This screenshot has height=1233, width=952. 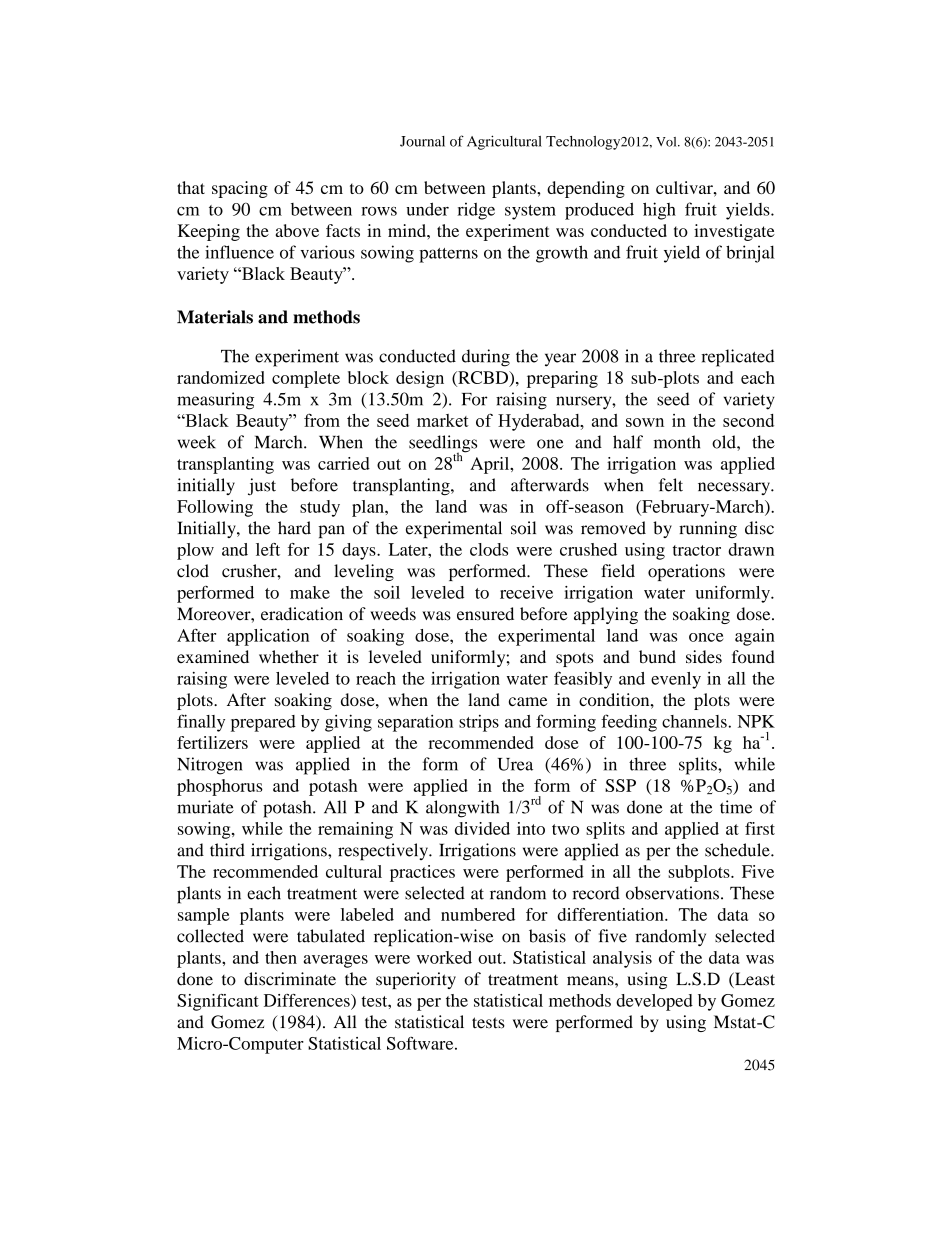 I want to click on phosphorus, so click(x=220, y=787).
